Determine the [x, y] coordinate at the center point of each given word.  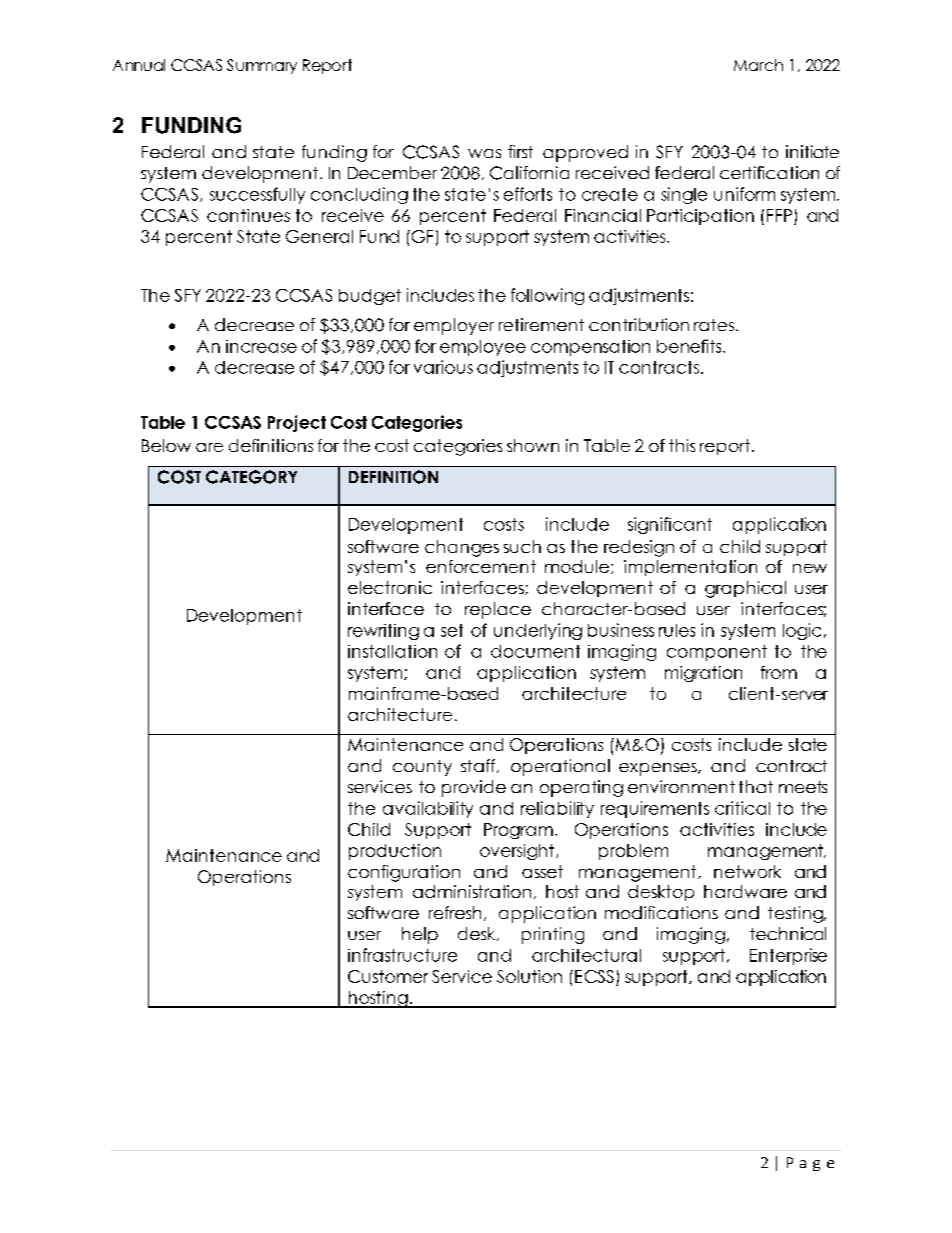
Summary [262, 66]
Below [166, 445]
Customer [388, 976]
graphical [745, 589]
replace [498, 610]
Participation [700, 217]
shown [533, 445]
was [484, 153]
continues [248, 215]
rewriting [383, 632]
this [682, 445]
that [756, 786]
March [758, 65]
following [547, 296]
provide [474, 788]
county [422, 768]
